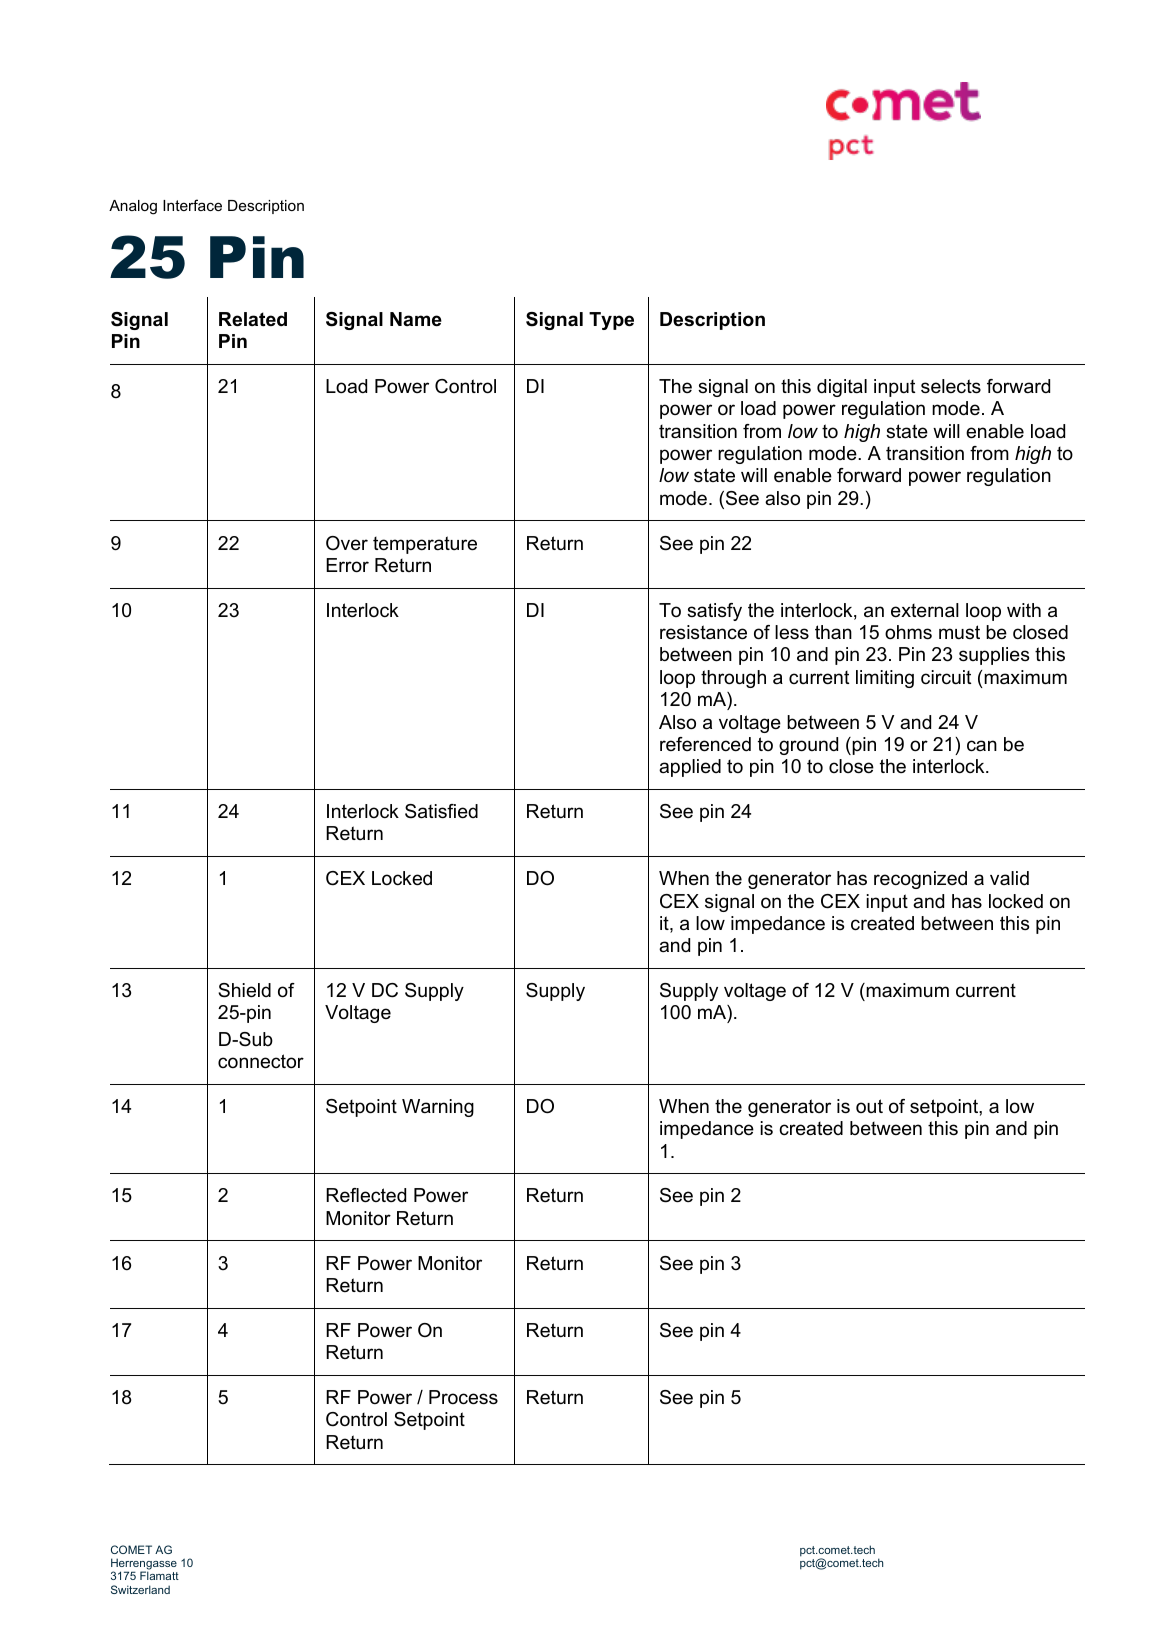 Image resolution: width=1158 pixels, height=1637 pixels. I want to click on Type, so click(611, 321).
